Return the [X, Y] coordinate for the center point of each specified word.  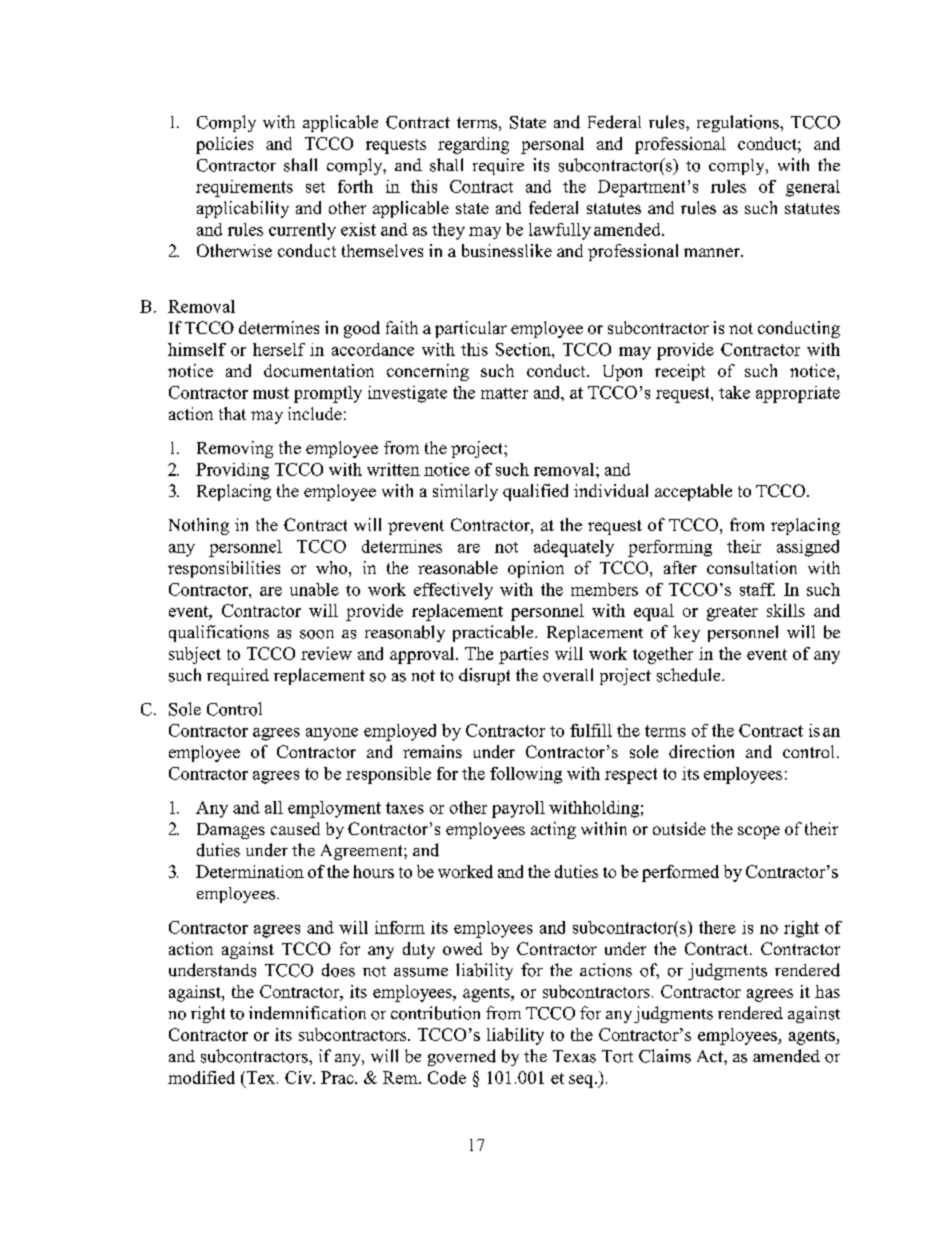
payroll [518, 809]
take [734, 392]
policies [224, 145]
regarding [473, 145]
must [271, 393]
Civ [299, 1077]
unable [314, 589]
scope [759, 832]
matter [504, 393]
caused [295, 828]
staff [757, 589]
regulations [739, 123]
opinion [536, 569]
